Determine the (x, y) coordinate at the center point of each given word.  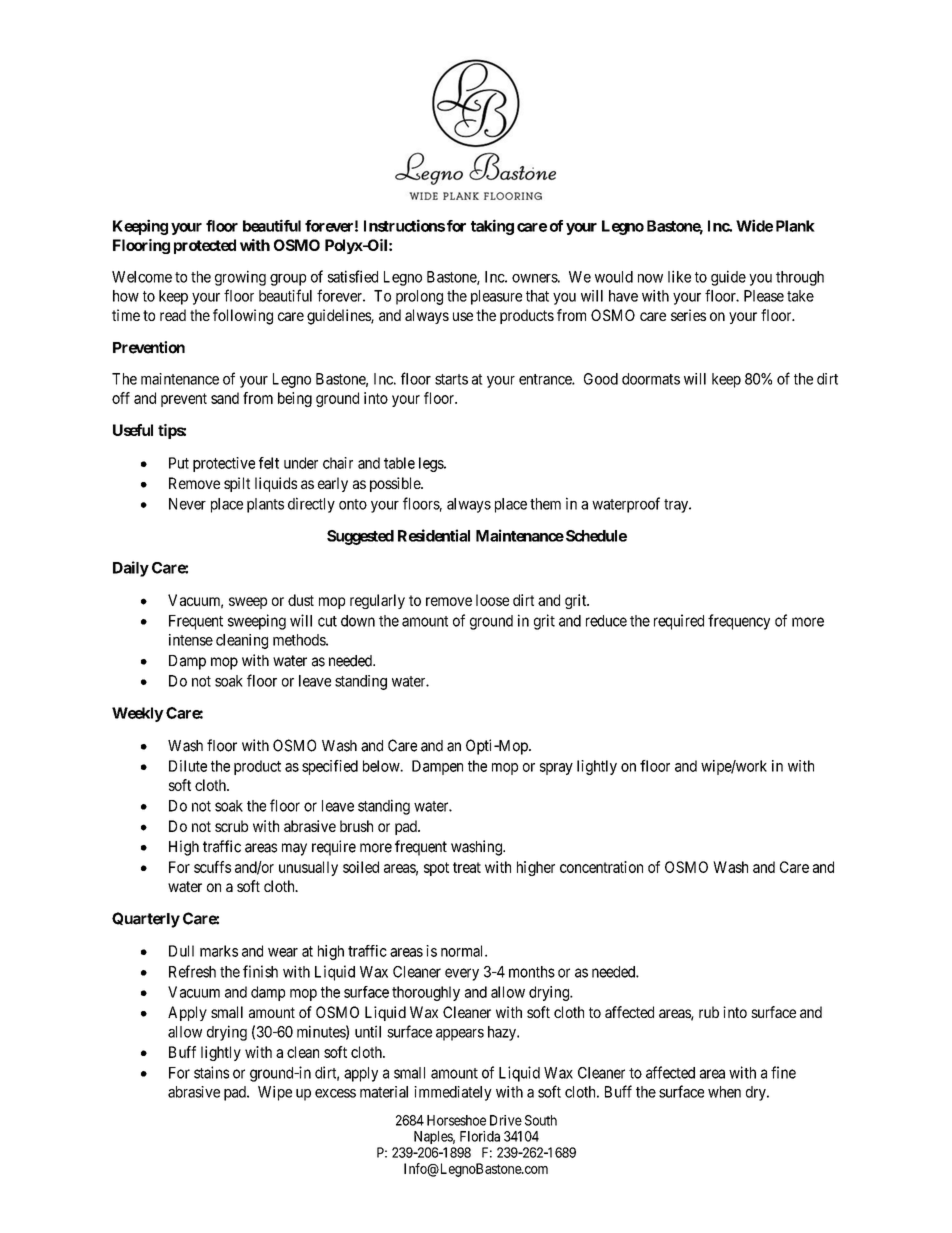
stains (211, 1072)
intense (191, 640)
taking (492, 227)
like (679, 276)
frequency (739, 622)
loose (492, 600)
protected (205, 246)
